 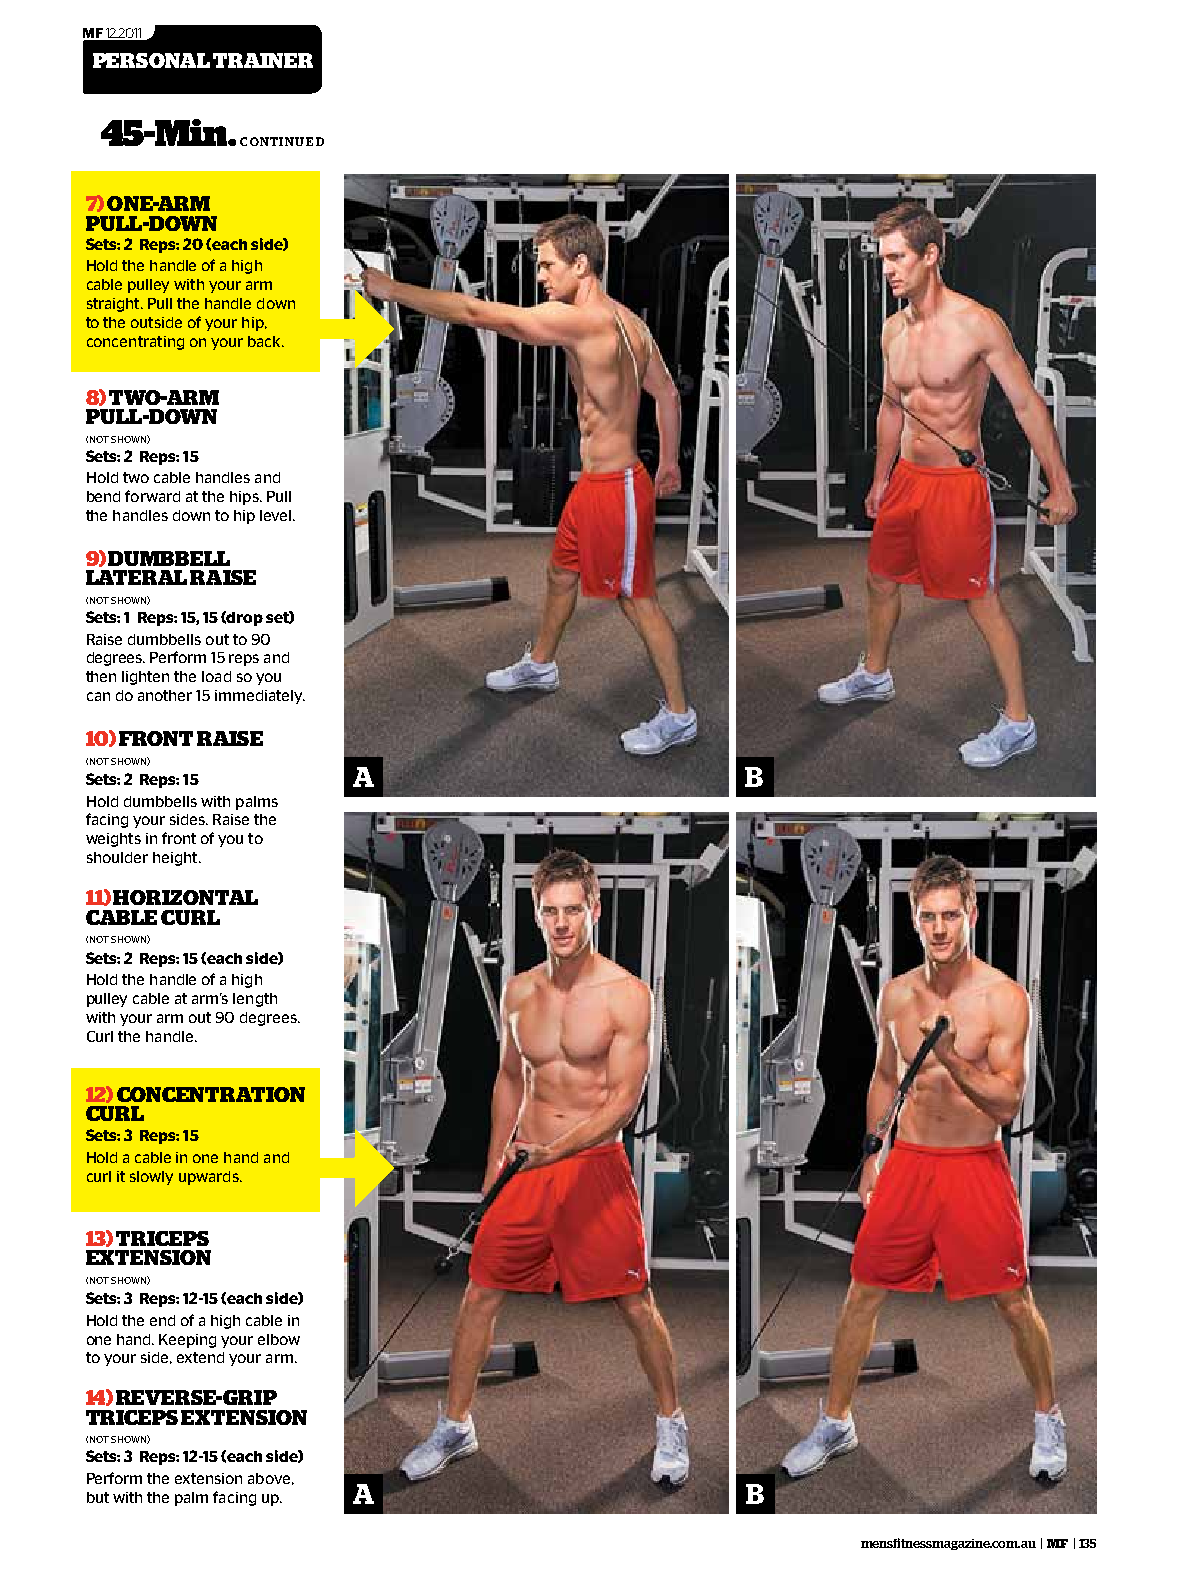 I want to click on bend, so click(x=103, y=496).
